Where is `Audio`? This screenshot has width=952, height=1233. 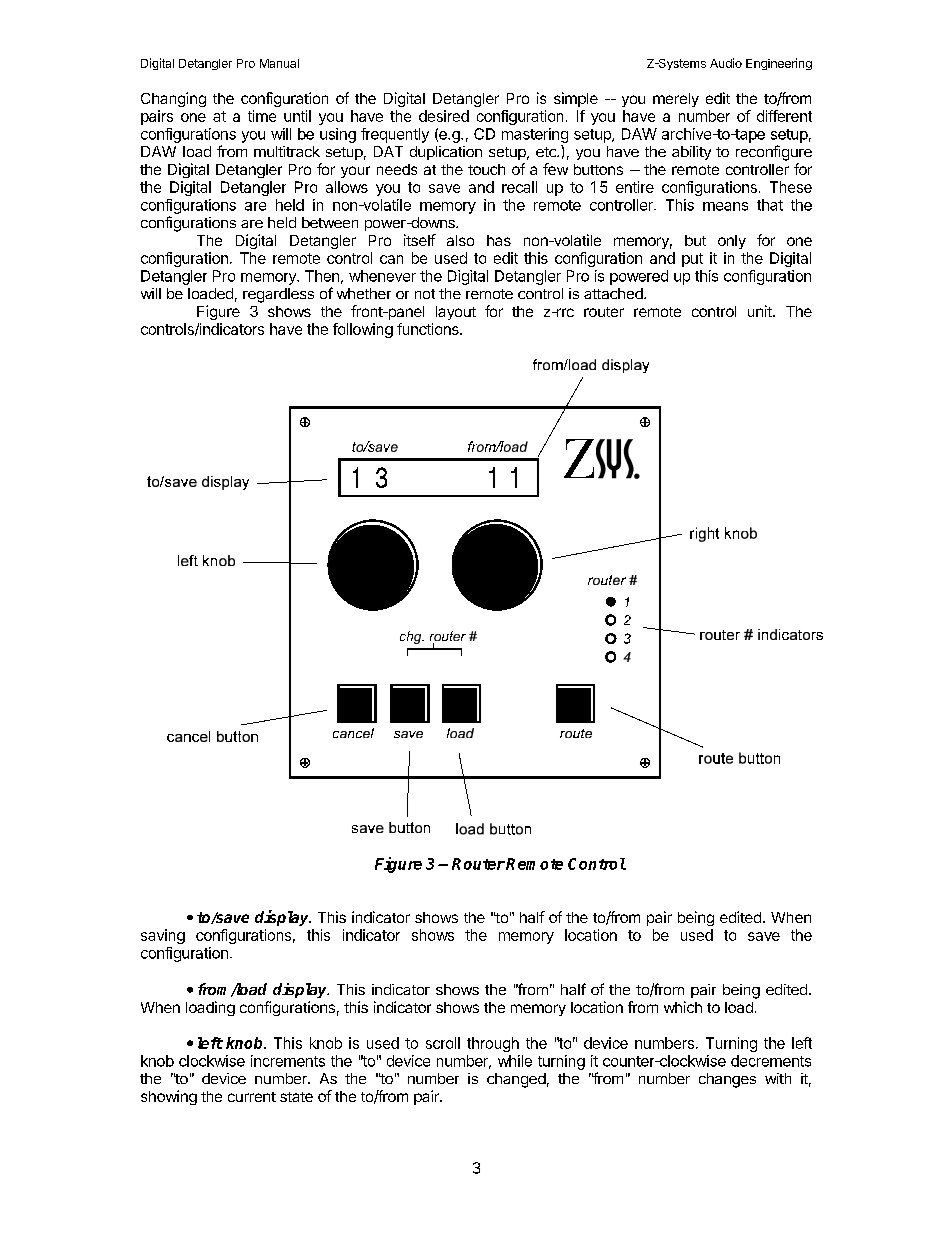 Audio is located at coordinates (726, 63).
